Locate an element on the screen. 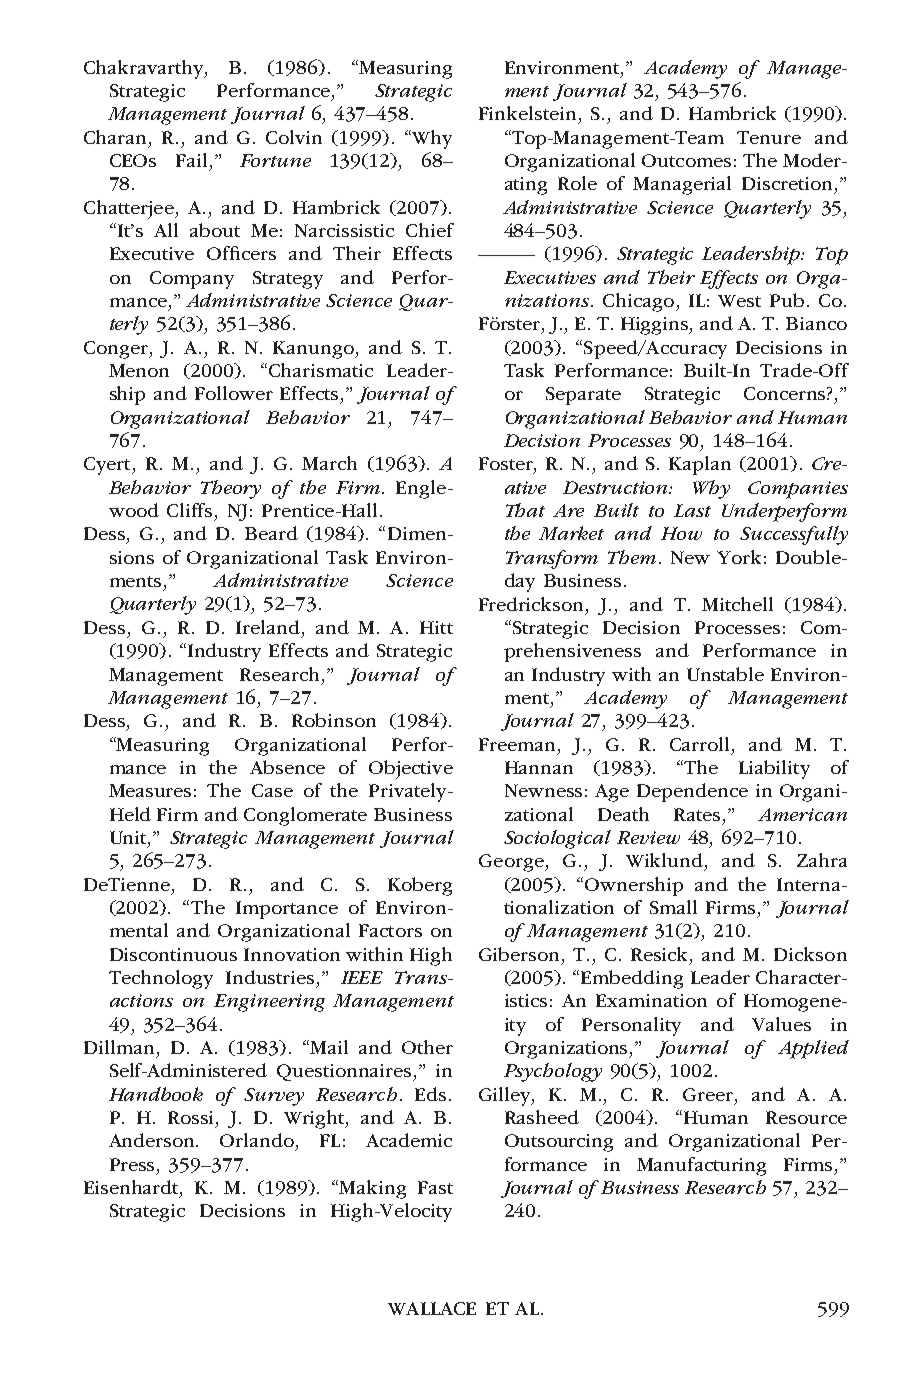  Ireland is located at coordinates (268, 627).
